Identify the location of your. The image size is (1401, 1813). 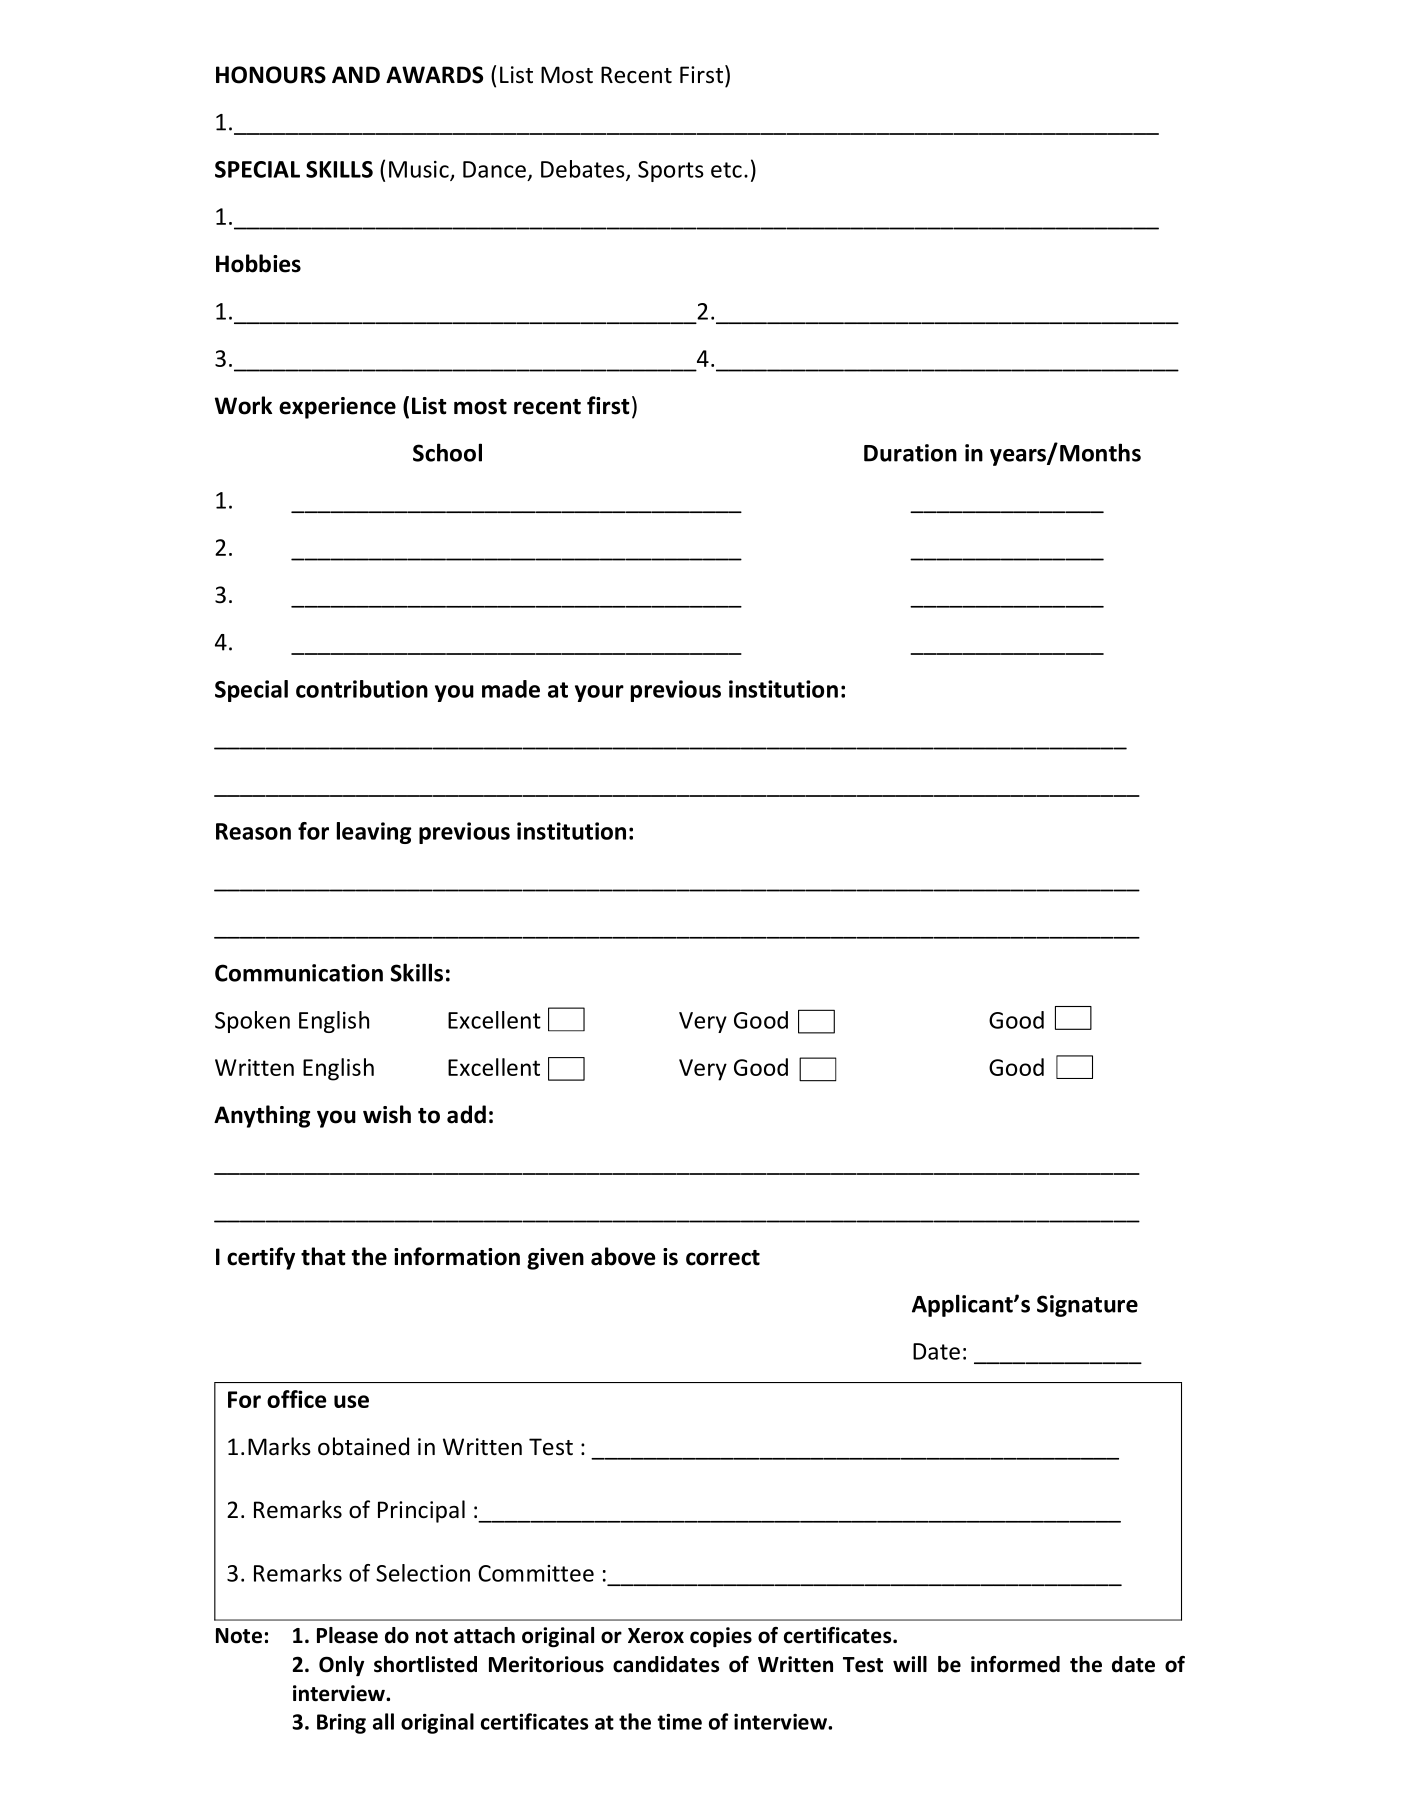
(599, 693).
